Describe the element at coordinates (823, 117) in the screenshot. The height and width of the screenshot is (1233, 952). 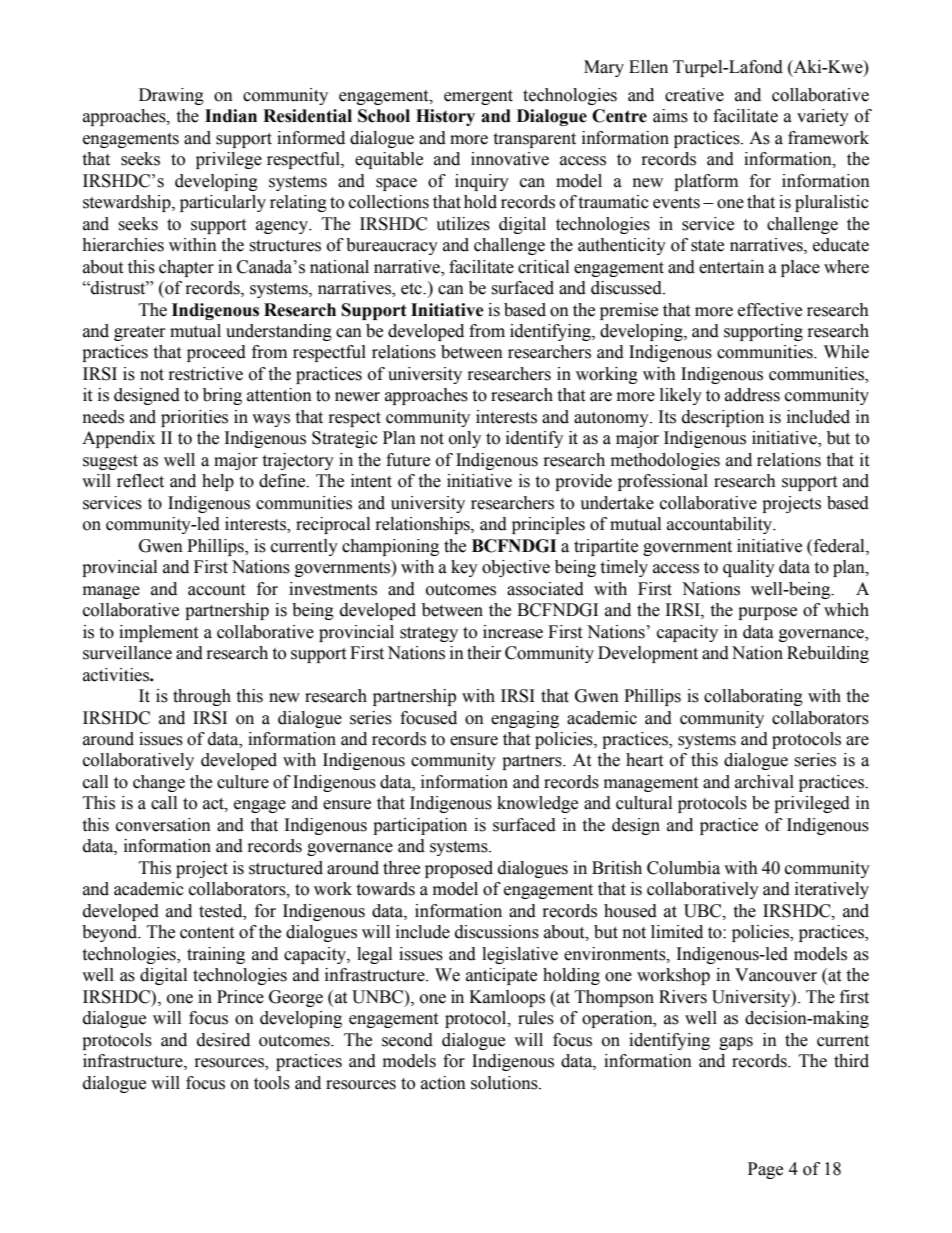
I see `variety` at that location.
